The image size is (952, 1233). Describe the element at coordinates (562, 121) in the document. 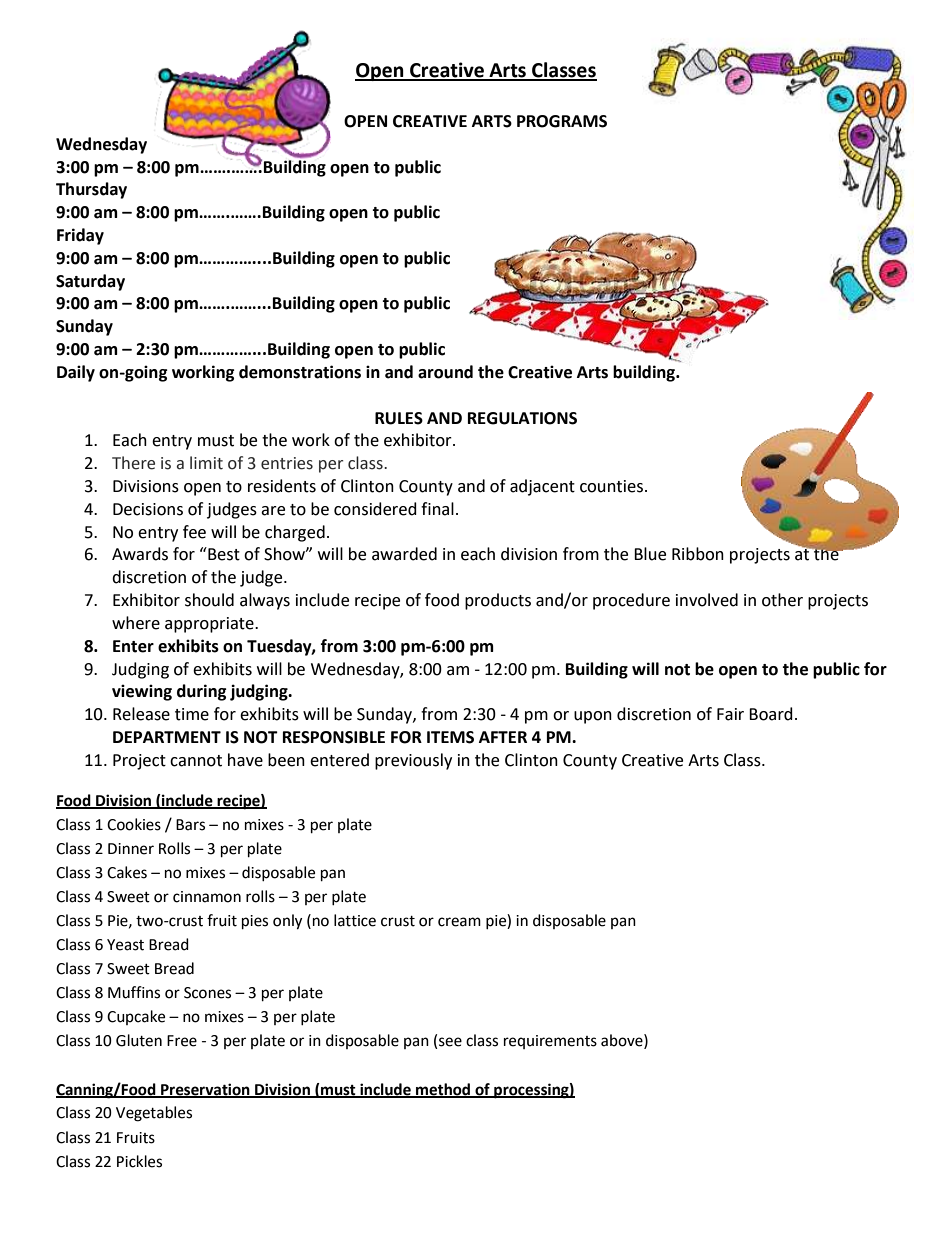

I see `PROGRAMS` at that location.
